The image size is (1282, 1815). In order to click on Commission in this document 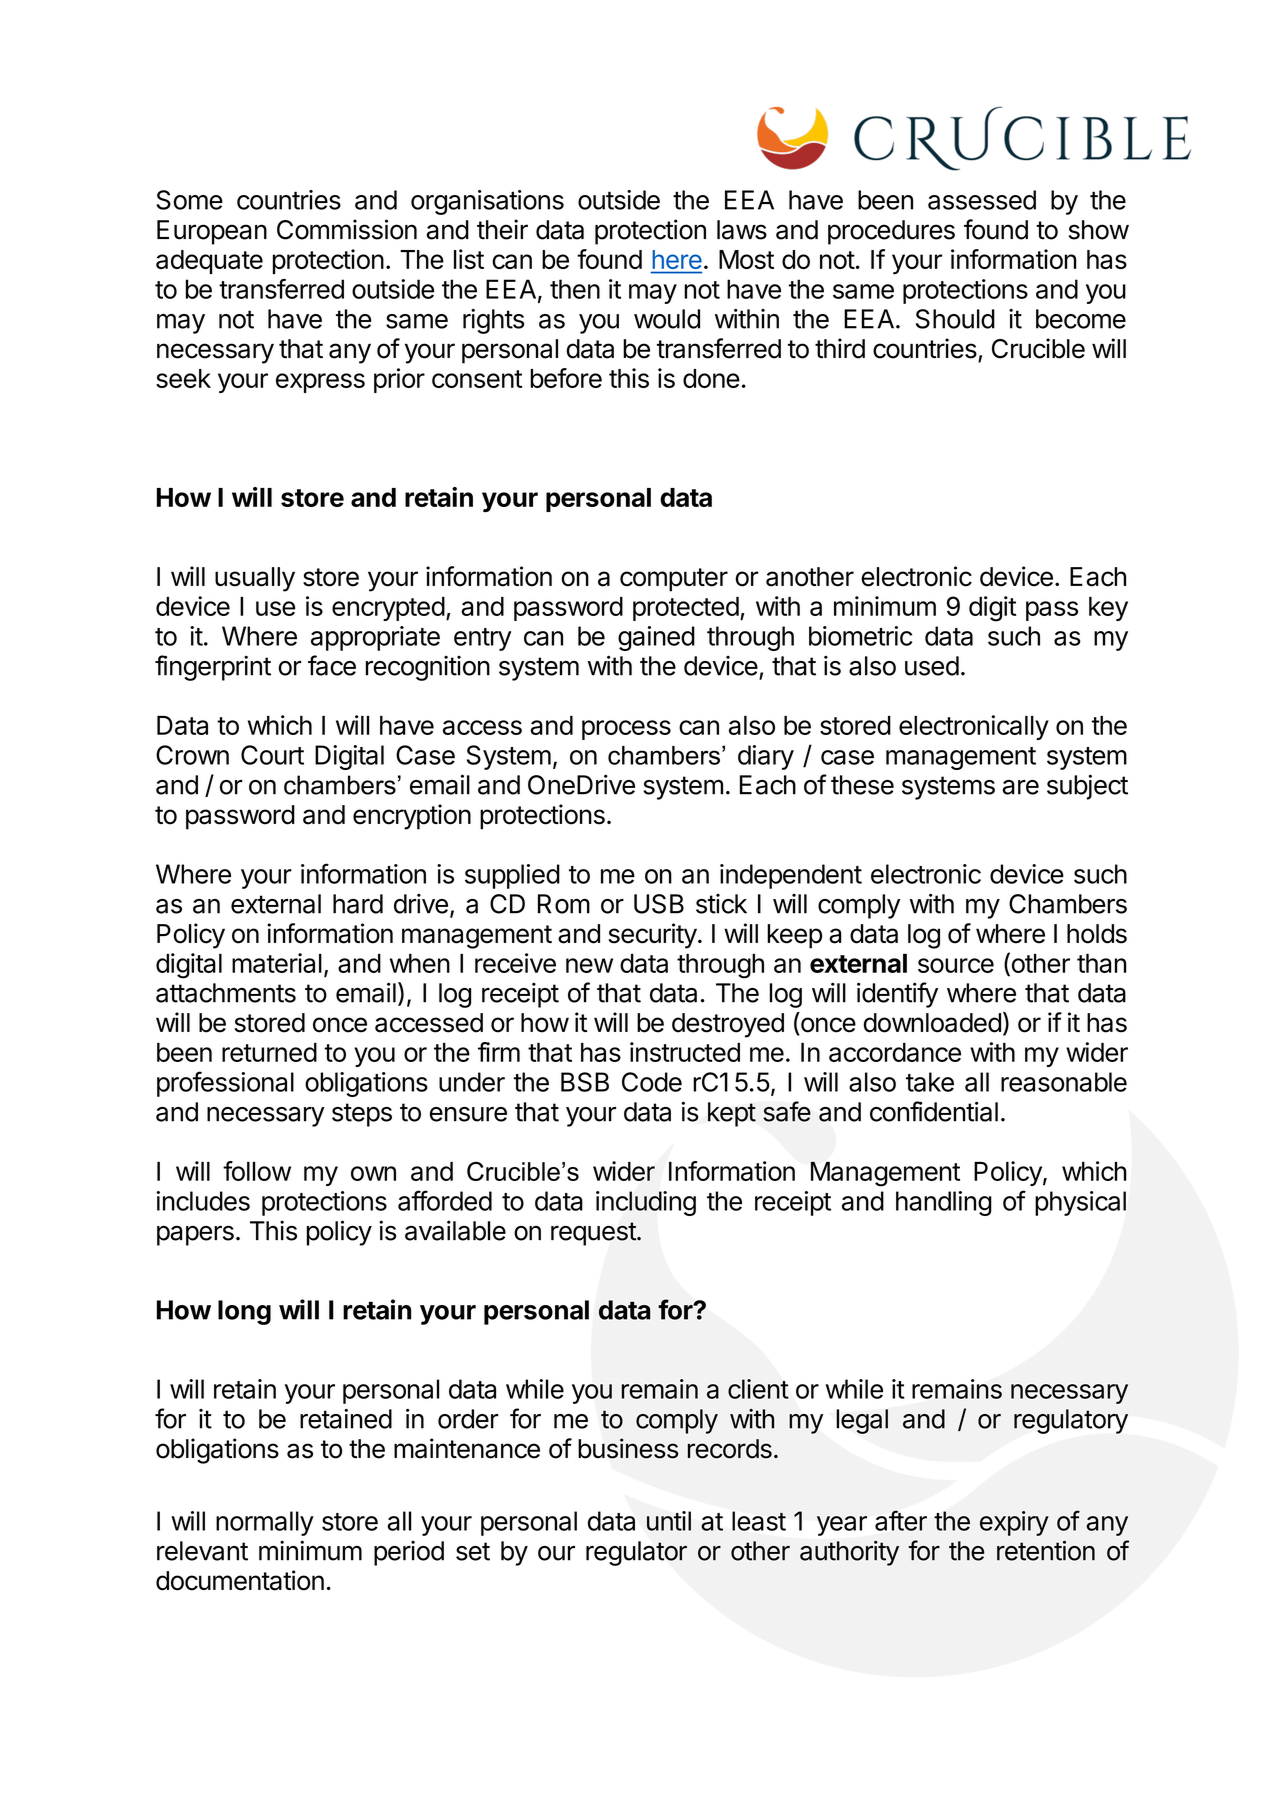, I will do `click(347, 229)`.
